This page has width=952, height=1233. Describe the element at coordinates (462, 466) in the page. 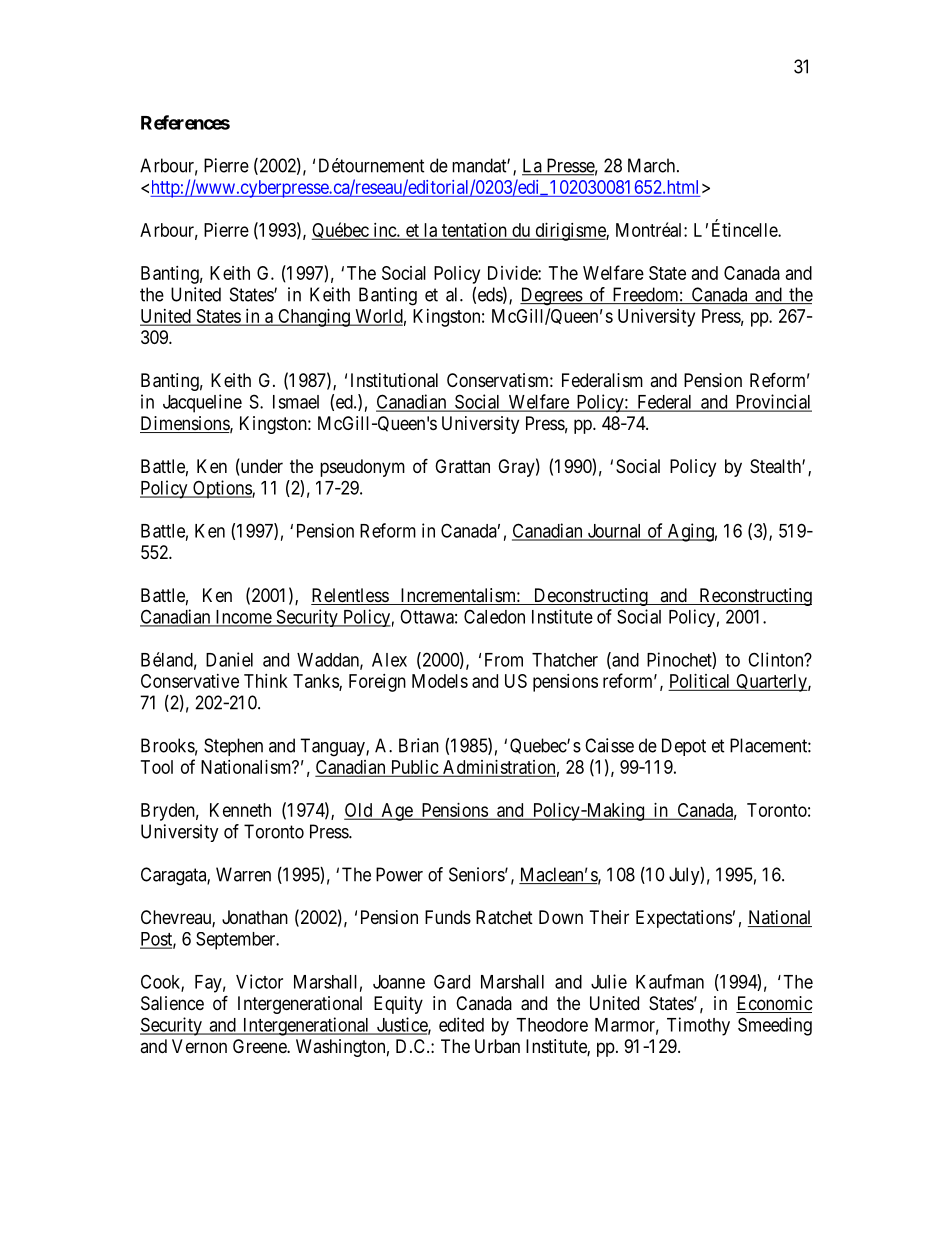

I see `Grattan` at that location.
